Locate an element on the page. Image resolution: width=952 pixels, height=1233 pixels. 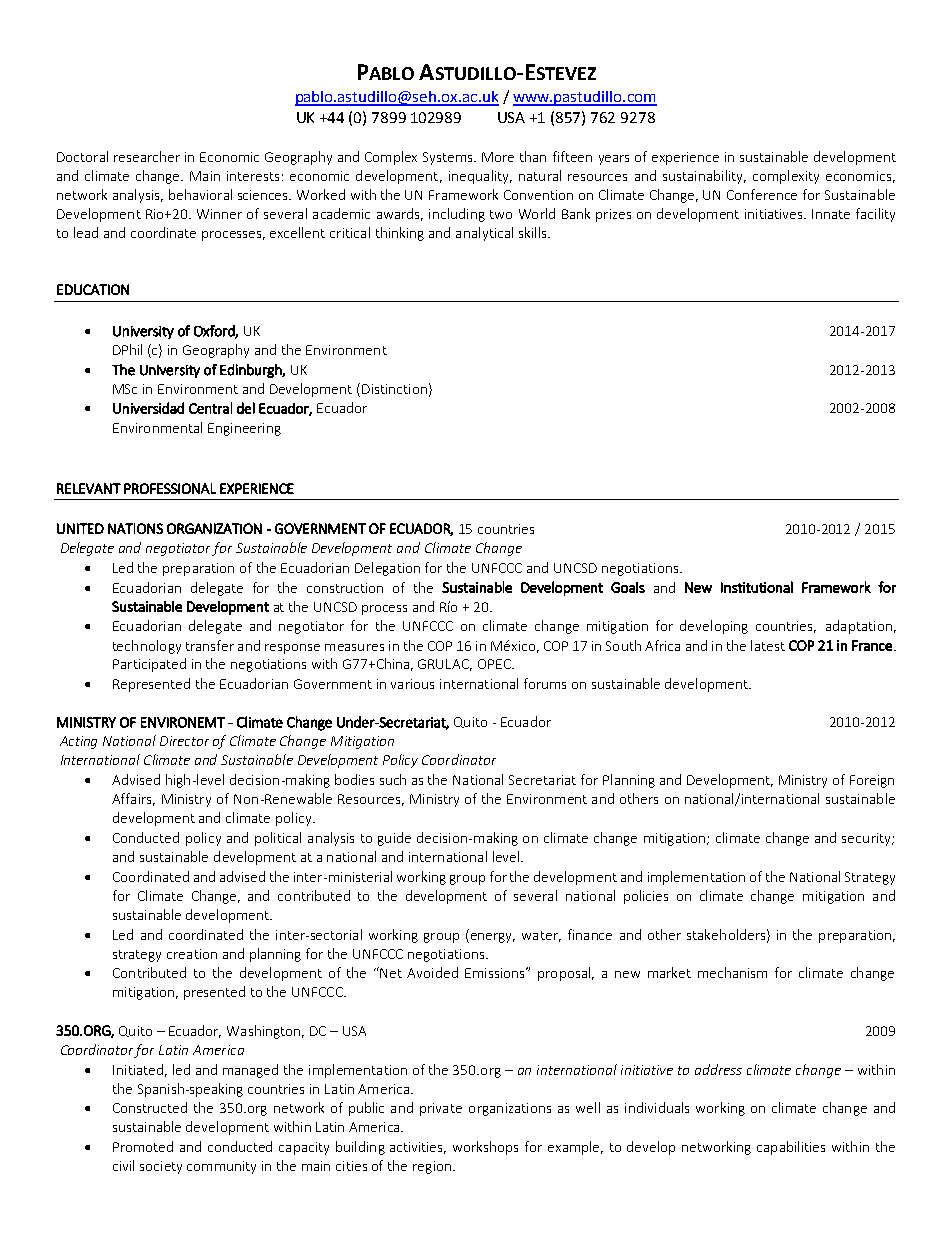
Distinction is located at coordinates (394, 389).
